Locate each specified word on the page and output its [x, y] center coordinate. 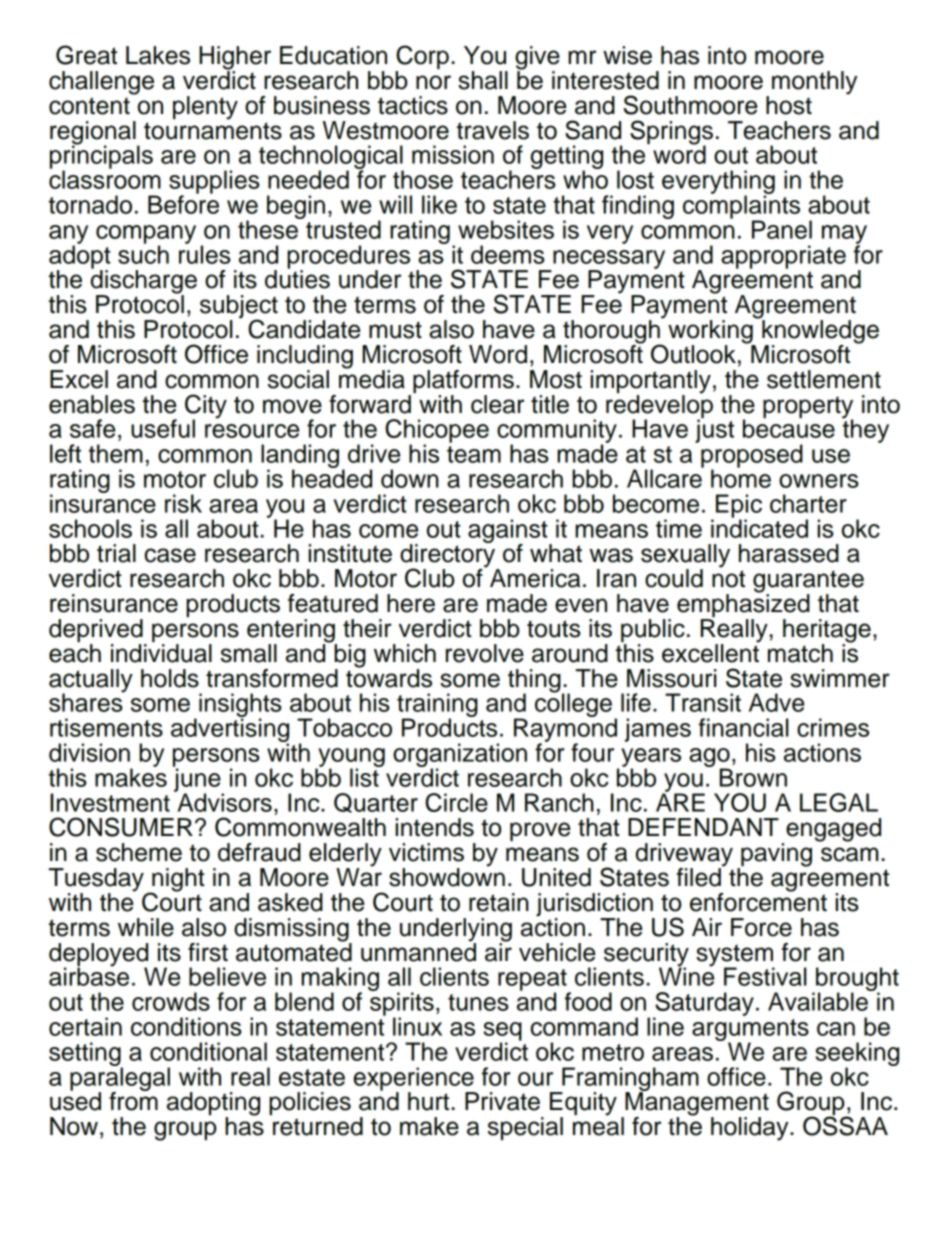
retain [499, 902]
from [133, 1100]
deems [508, 254]
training [437, 706]
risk [183, 503]
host [789, 105]
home [741, 477]
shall [483, 80]
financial [744, 727]
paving [775, 856]
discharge [144, 282]
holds [170, 678]
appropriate [783, 257]
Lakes [158, 55]
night [177, 881]
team [474, 454]
